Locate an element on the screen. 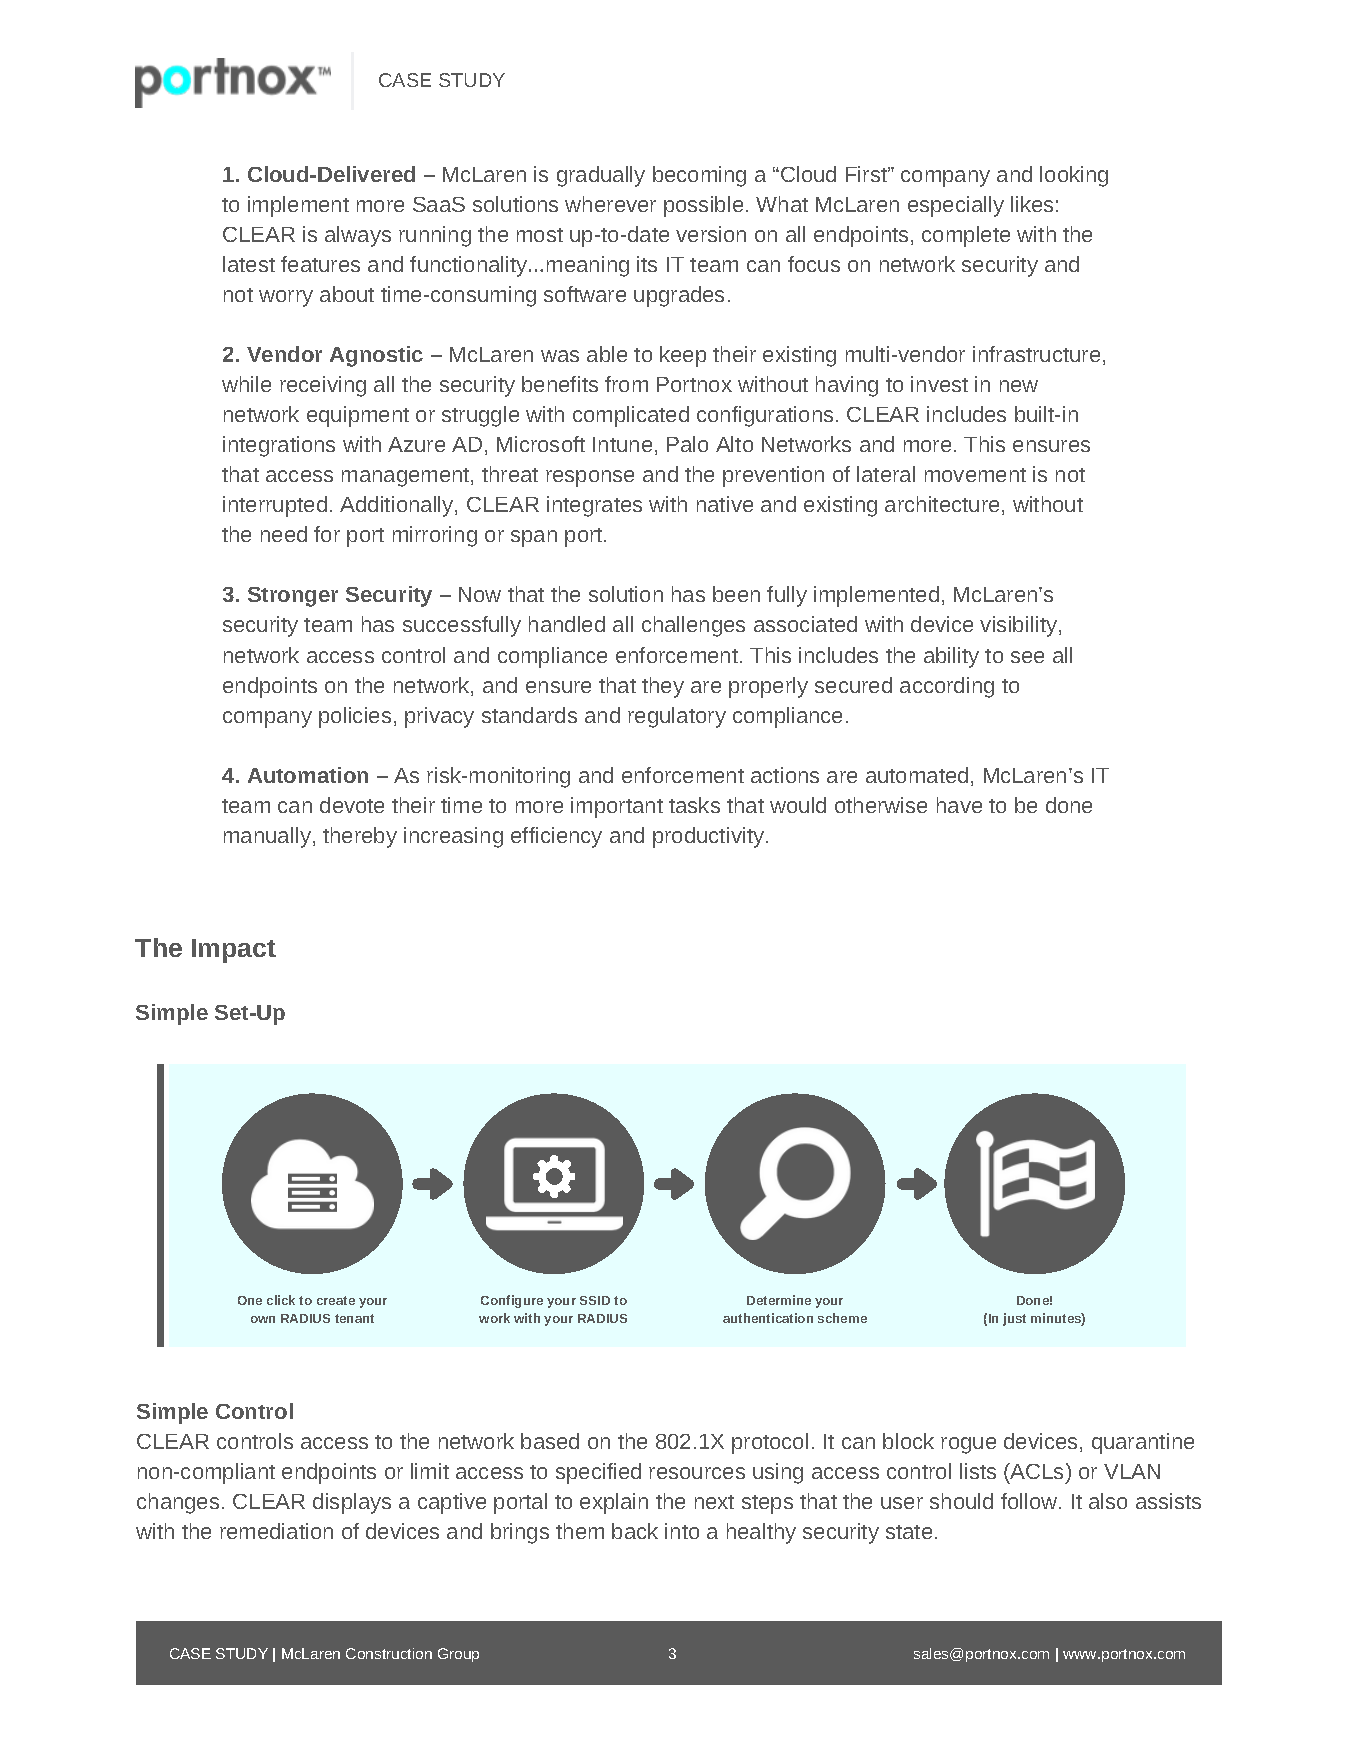 The width and height of the screenshot is (1358, 1757). they is located at coordinates (663, 687).
